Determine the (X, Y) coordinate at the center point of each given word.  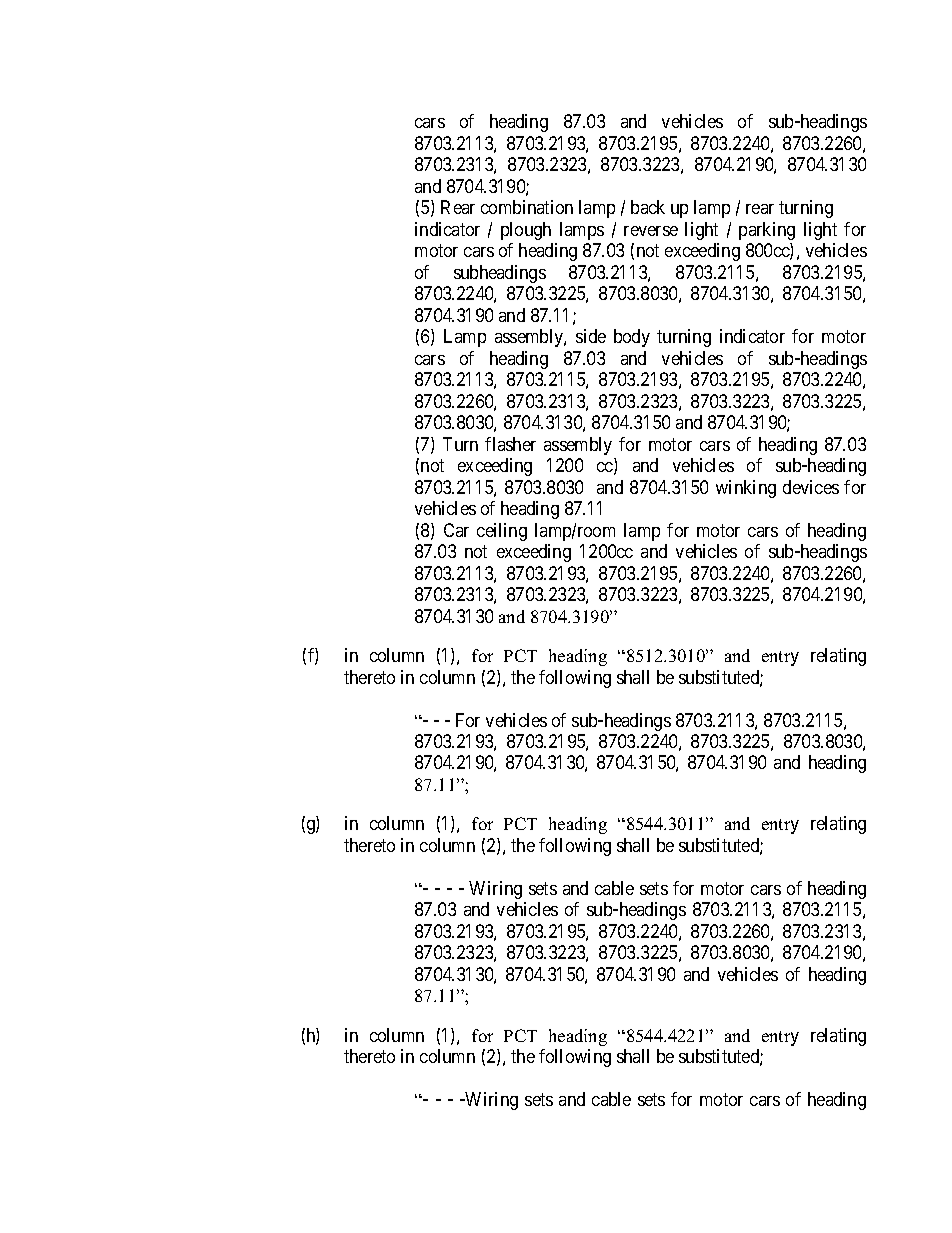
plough (526, 231)
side (591, 336)
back (648, 207)
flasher (510, 444)
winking (746, 489)
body (632, 338)
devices (811, 487)
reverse (651, 231)
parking (767, 231)
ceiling (502, 532)
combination (527, 207)
